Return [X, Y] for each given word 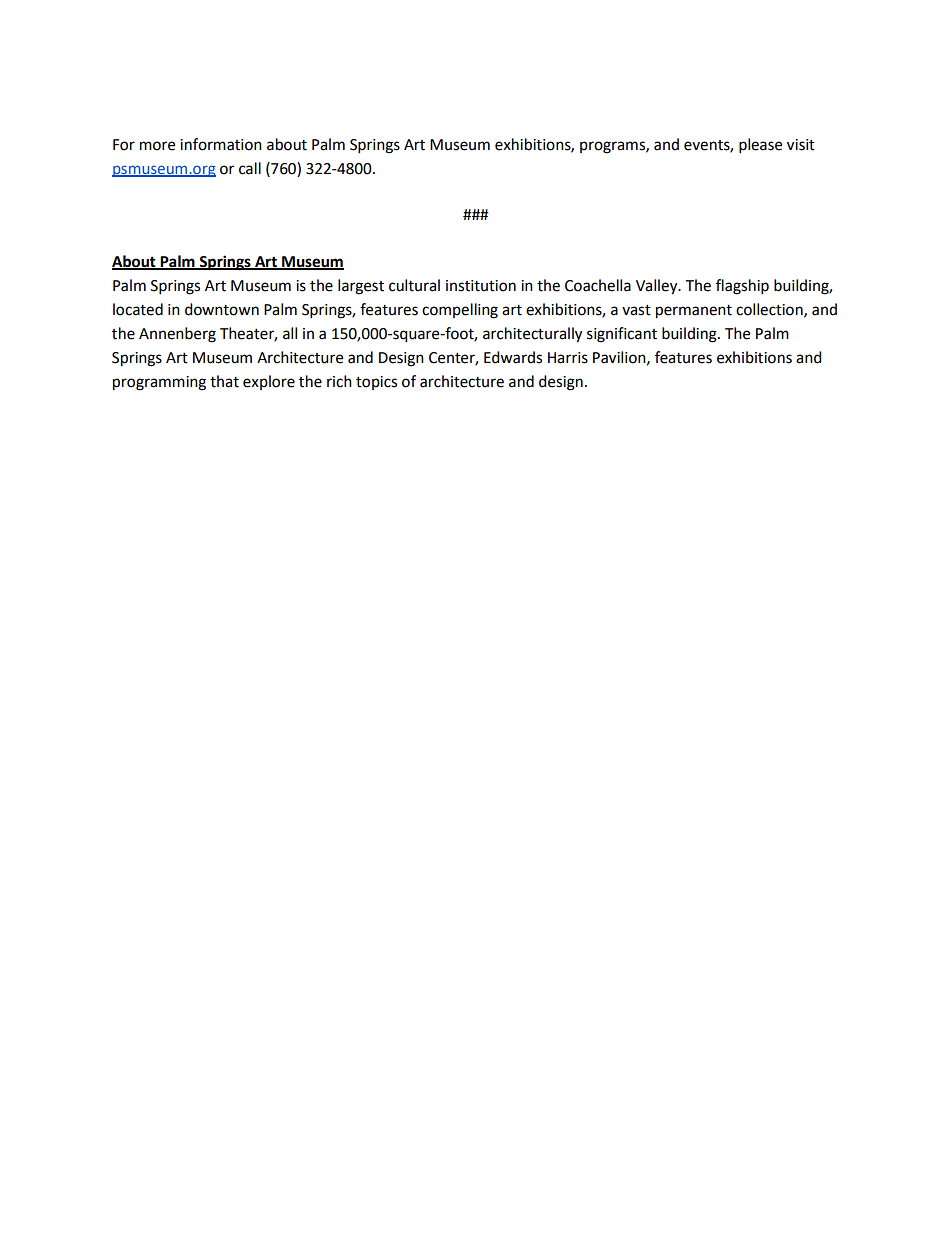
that [224, 381]
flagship [742, 287]
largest [361, 287]
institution [481, 286]
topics [376, 383]
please [760, 146]
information [221, 144]
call [250, 168]
